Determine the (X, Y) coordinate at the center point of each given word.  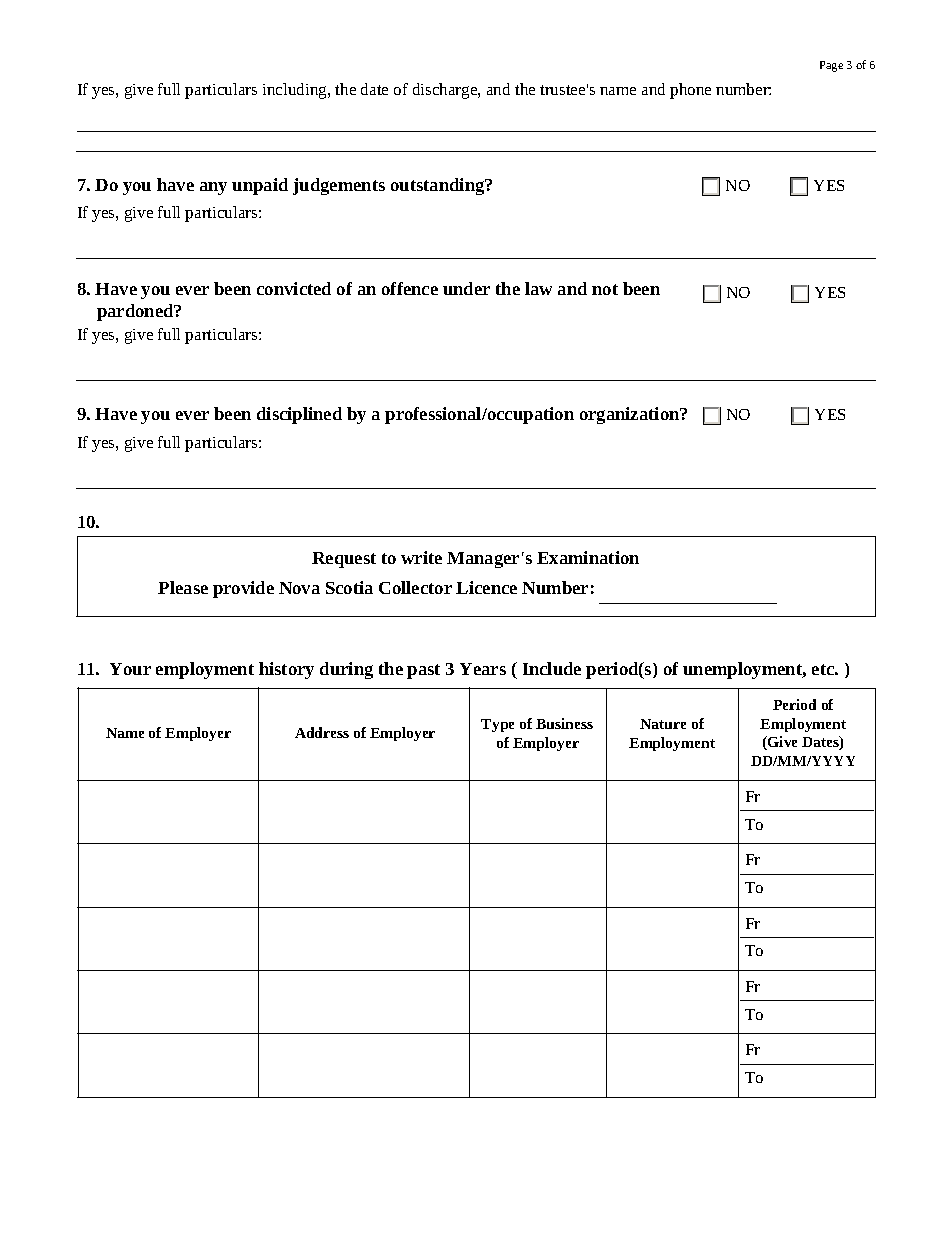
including (296, 91)
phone (690, 91)
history (286, 670)
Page (831, 66)
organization (631, 415)
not (605, 289)
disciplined (299, 415)
